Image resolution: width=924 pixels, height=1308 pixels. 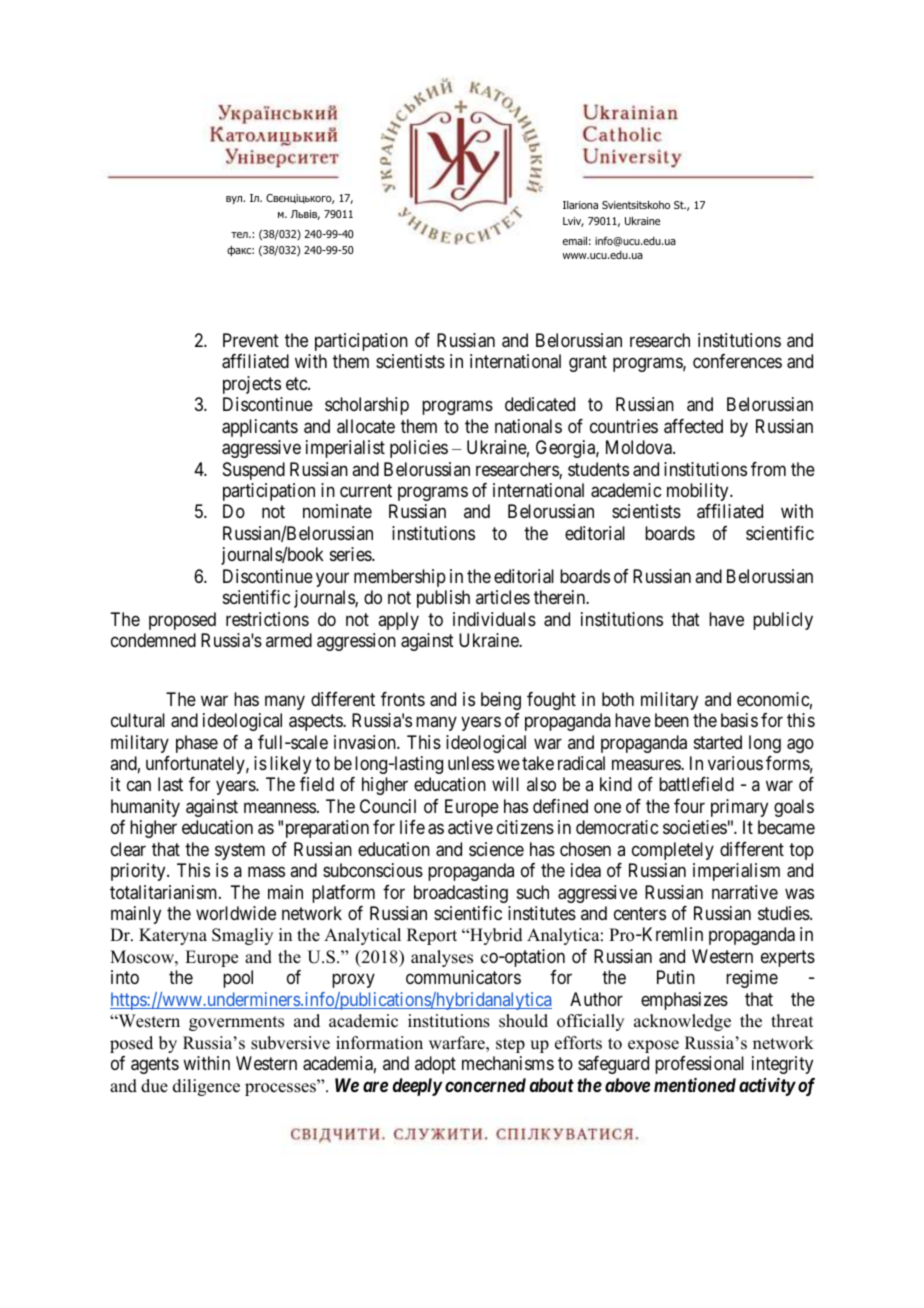 I want to click on conferences, so click(x=737, y=361).
